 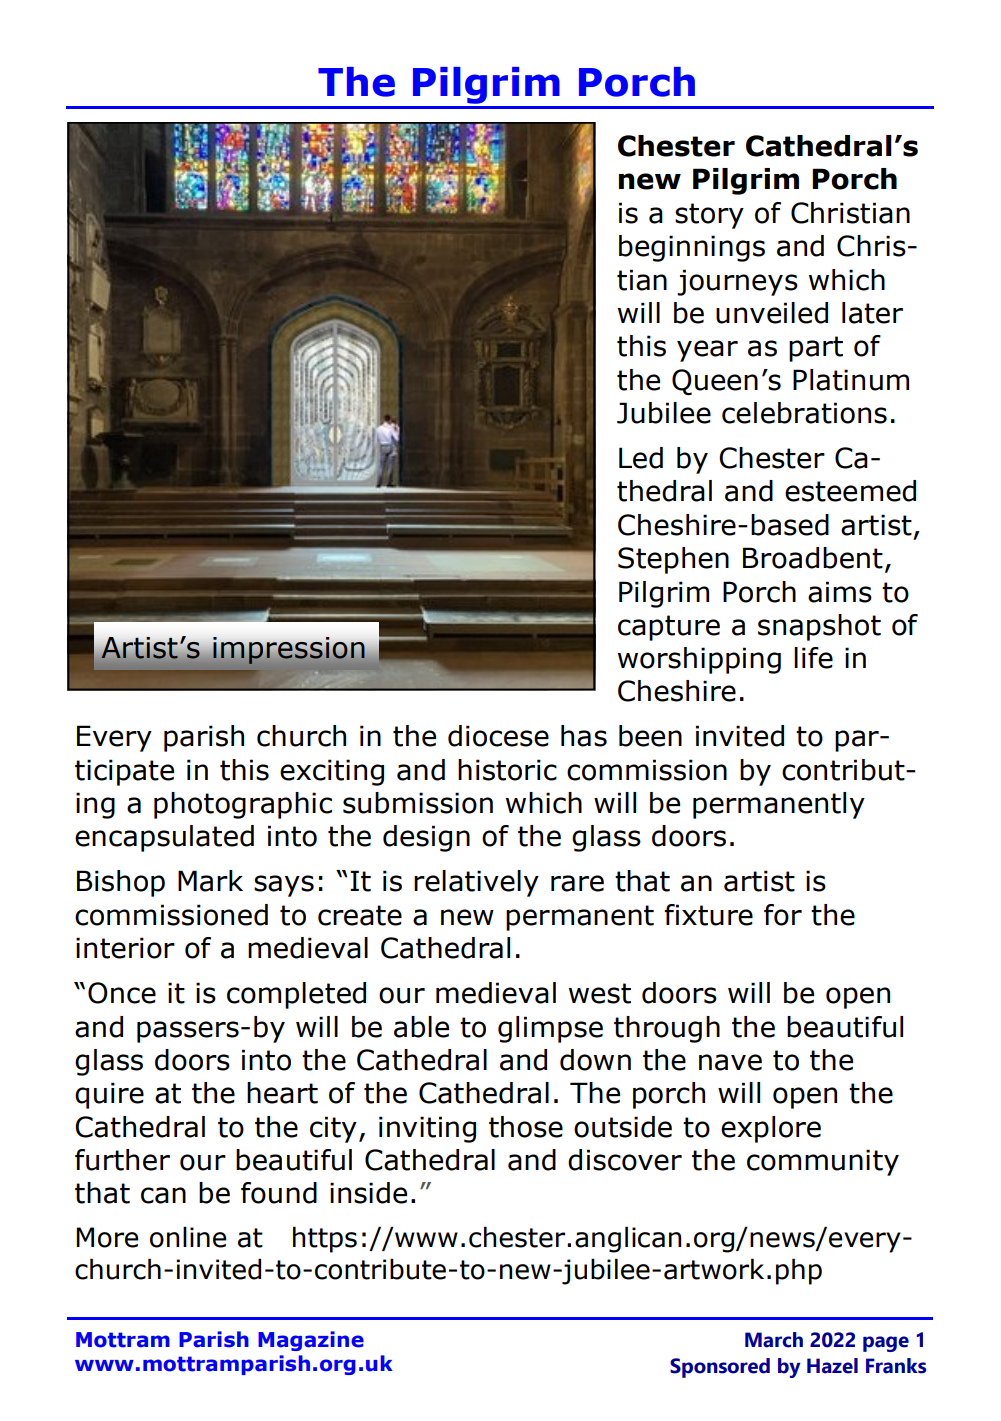 What do you see at coordinates (772, 313) in the document?
I see `unveiled` at bounding box center [772, 313].
